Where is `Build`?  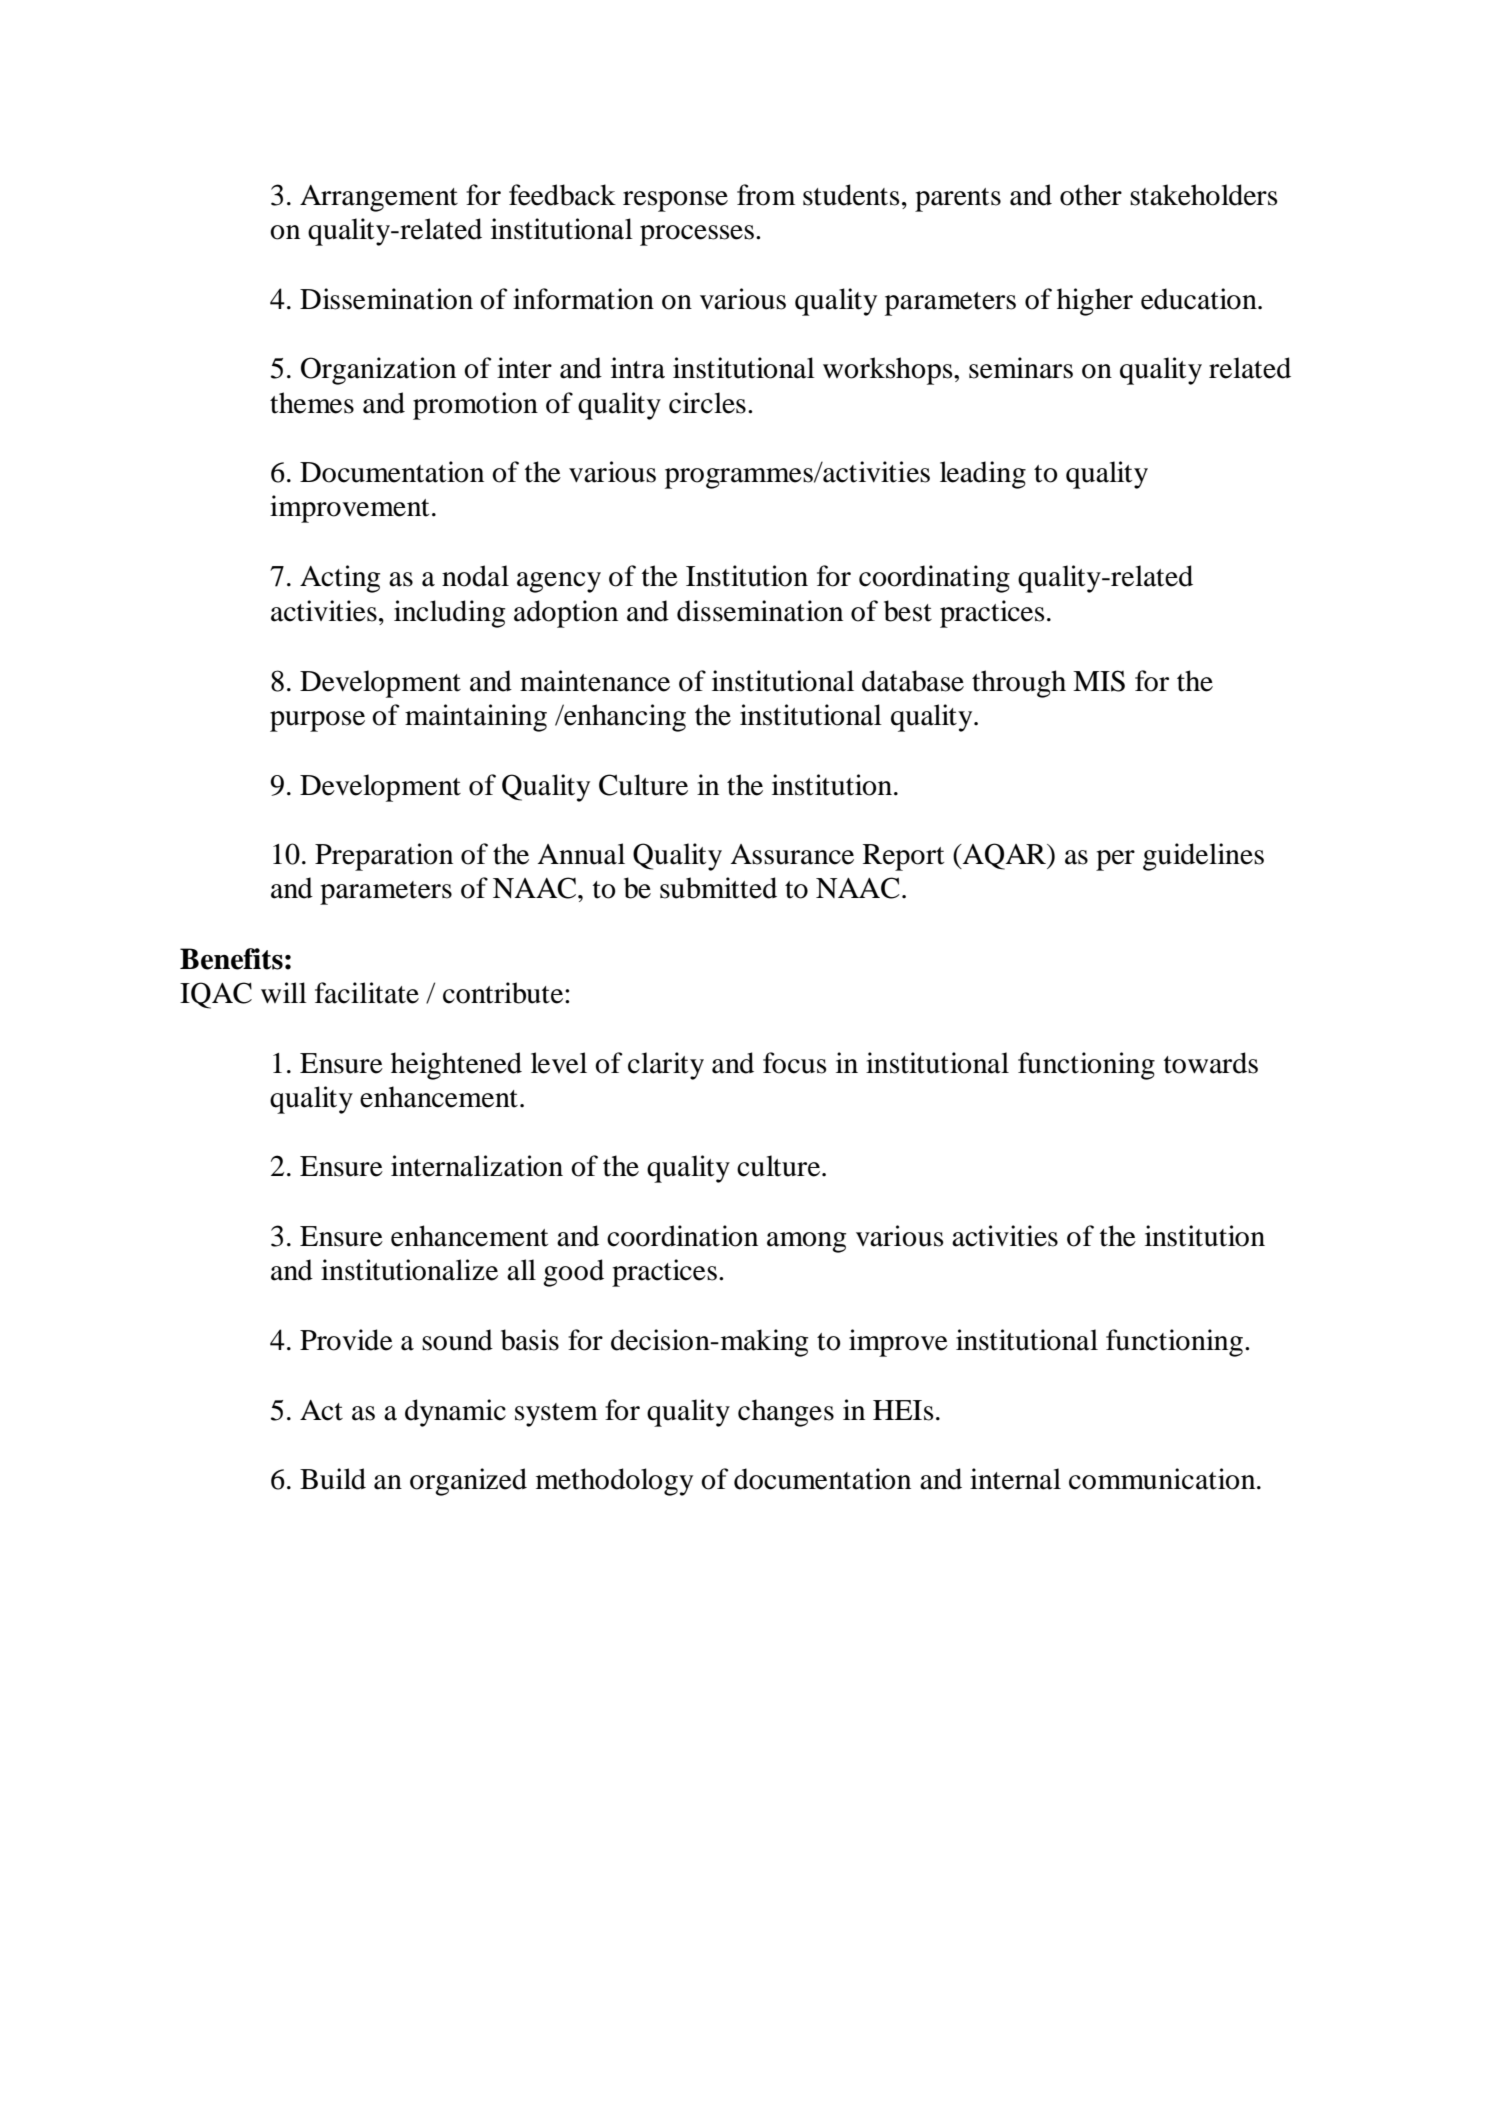
Build is located at coordinates (333, 1479).
